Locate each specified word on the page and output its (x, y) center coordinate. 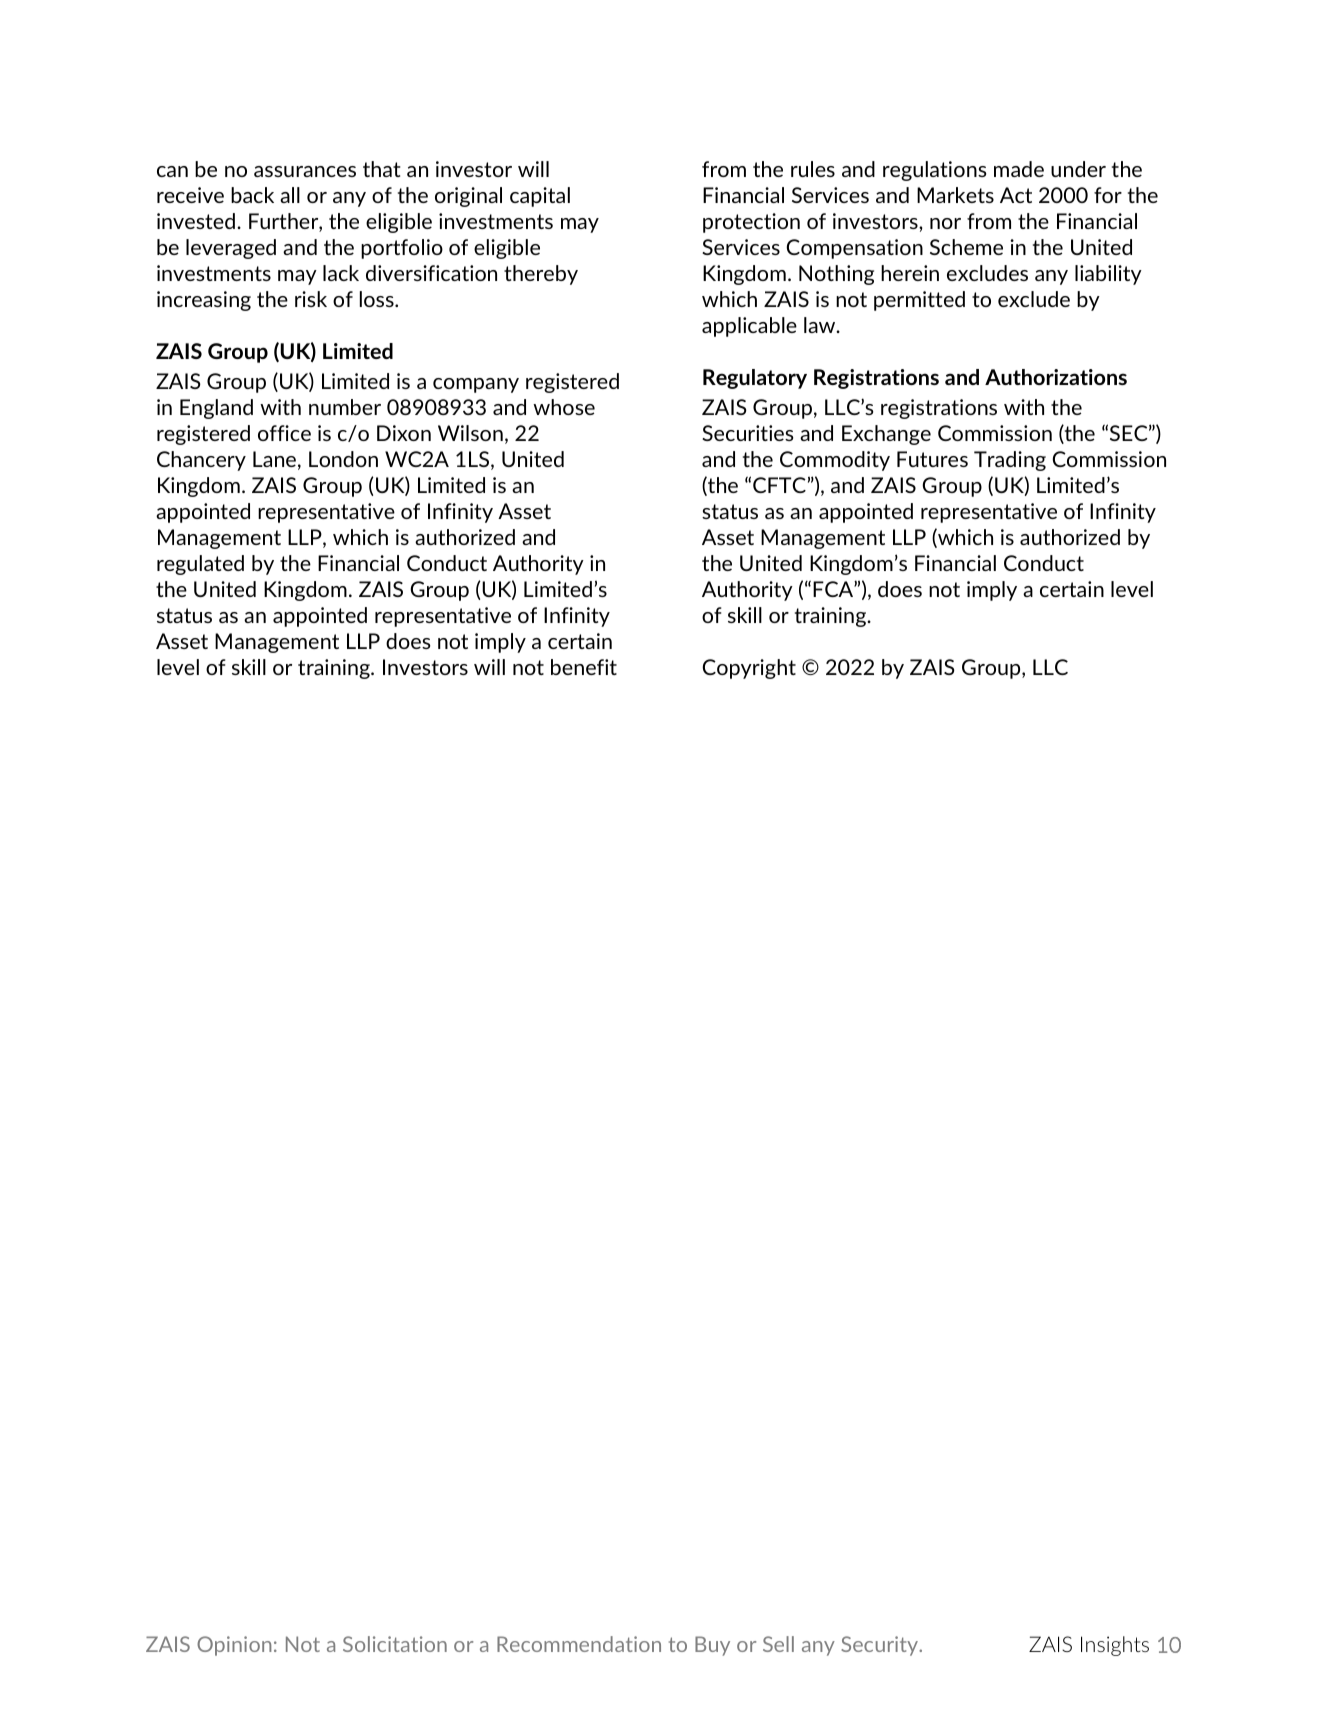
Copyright (749, 669)
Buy (712, 1646)
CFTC (779, 485)
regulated (200, 565)
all (290, 195)
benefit (584, 667)
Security (881, 1646)
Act (1016, 195)
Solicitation (395, 1644)
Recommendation (579, 1644)
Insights (1115, 1646)
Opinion (234, 1646)
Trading (1010, 461)
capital (540, 197)
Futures (932, 459)
